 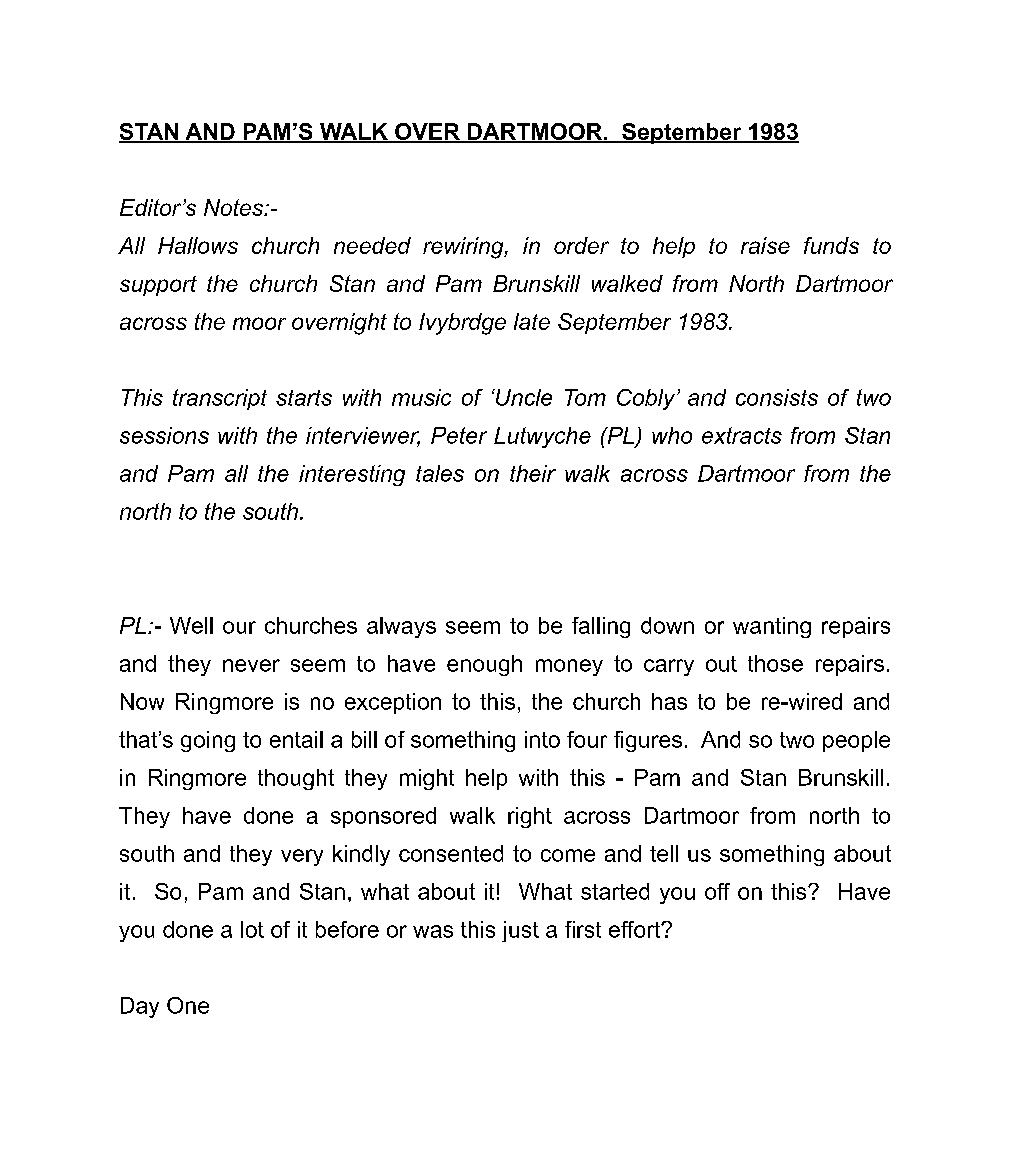 I want to click on off, so click(x=717, y=891).
